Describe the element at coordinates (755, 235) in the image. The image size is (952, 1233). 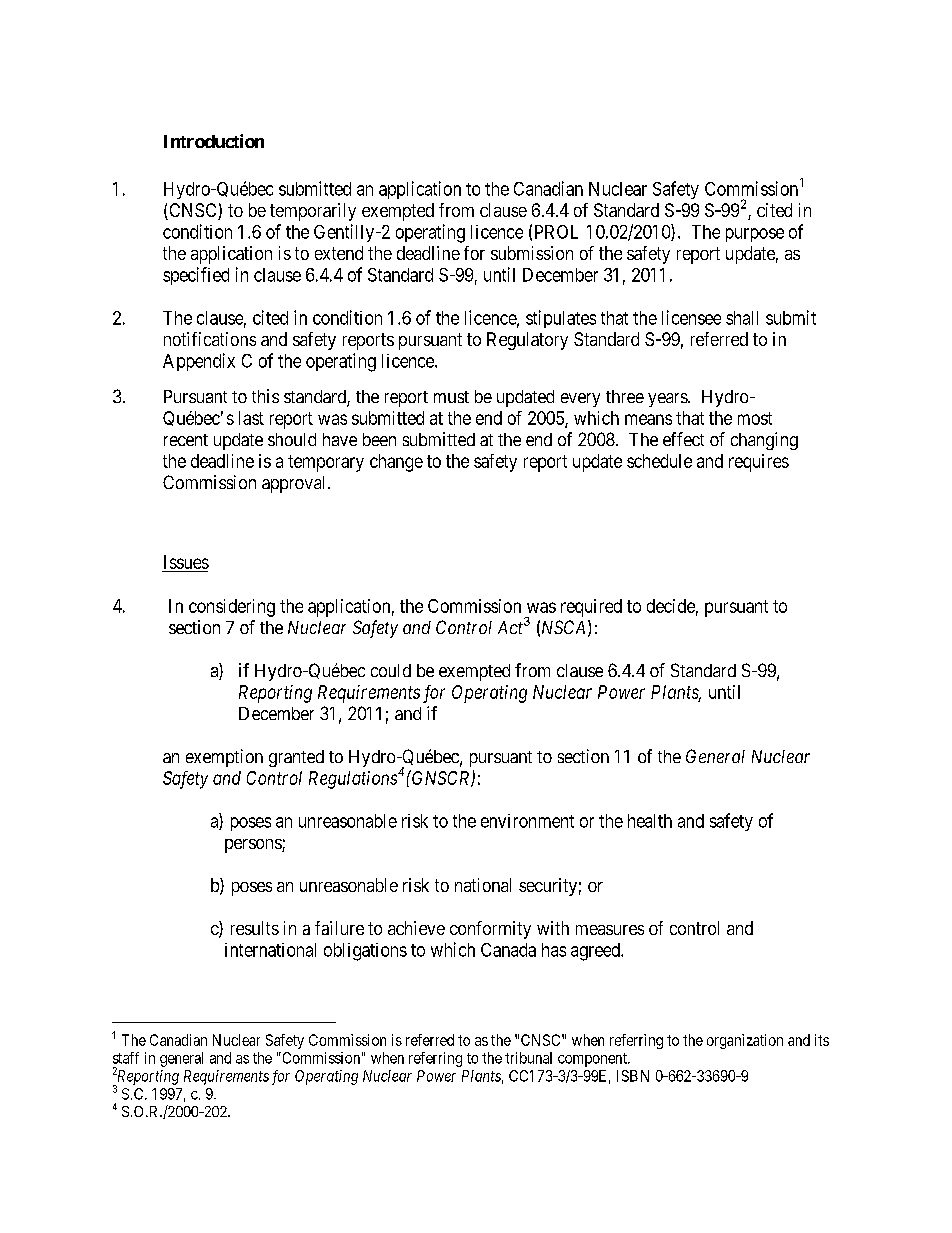
I see `purpose` at that location.
